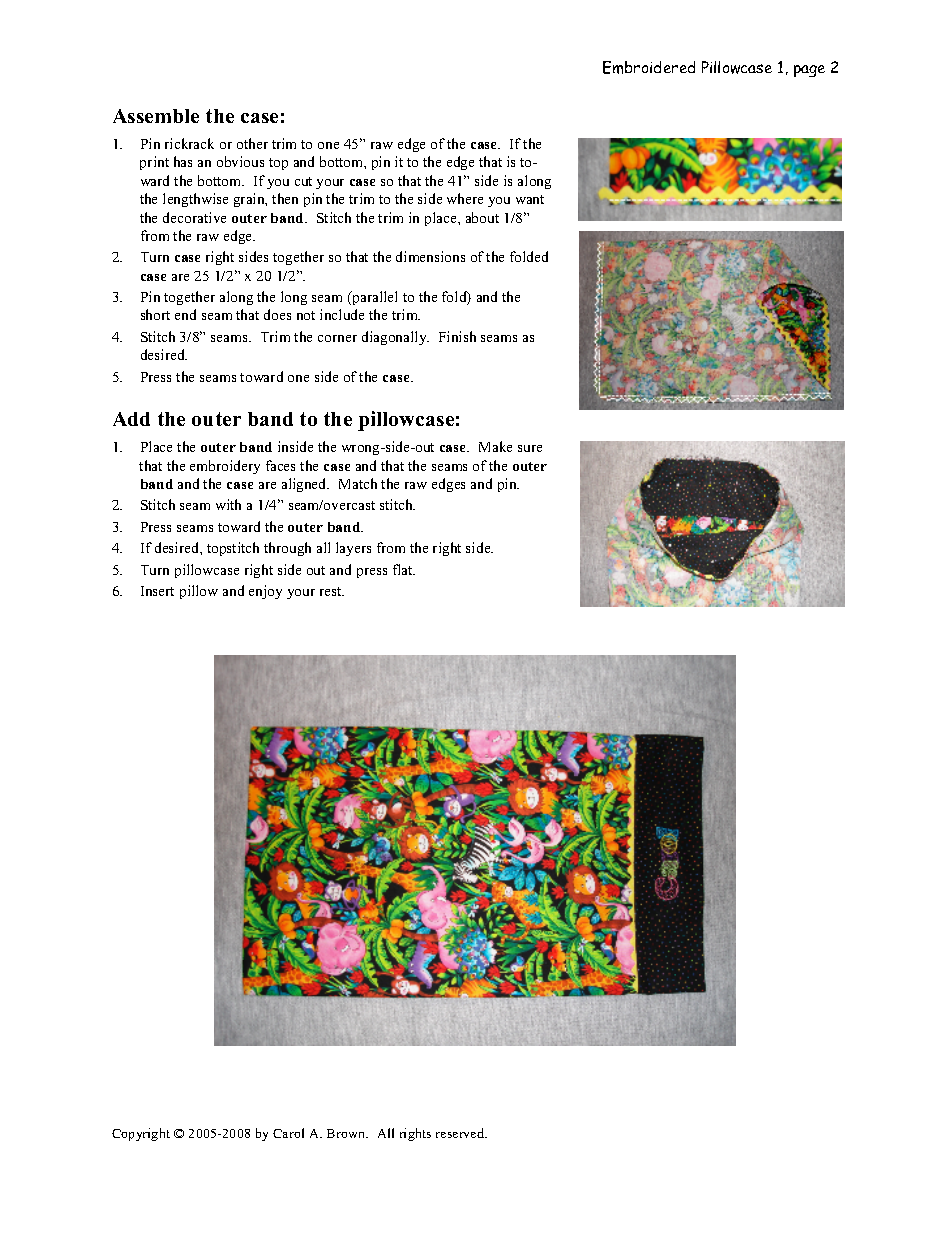  What do you see at coordinates (265, 592) in the screenshot?
I see `enjoy` at bounding box center [265, 592].
